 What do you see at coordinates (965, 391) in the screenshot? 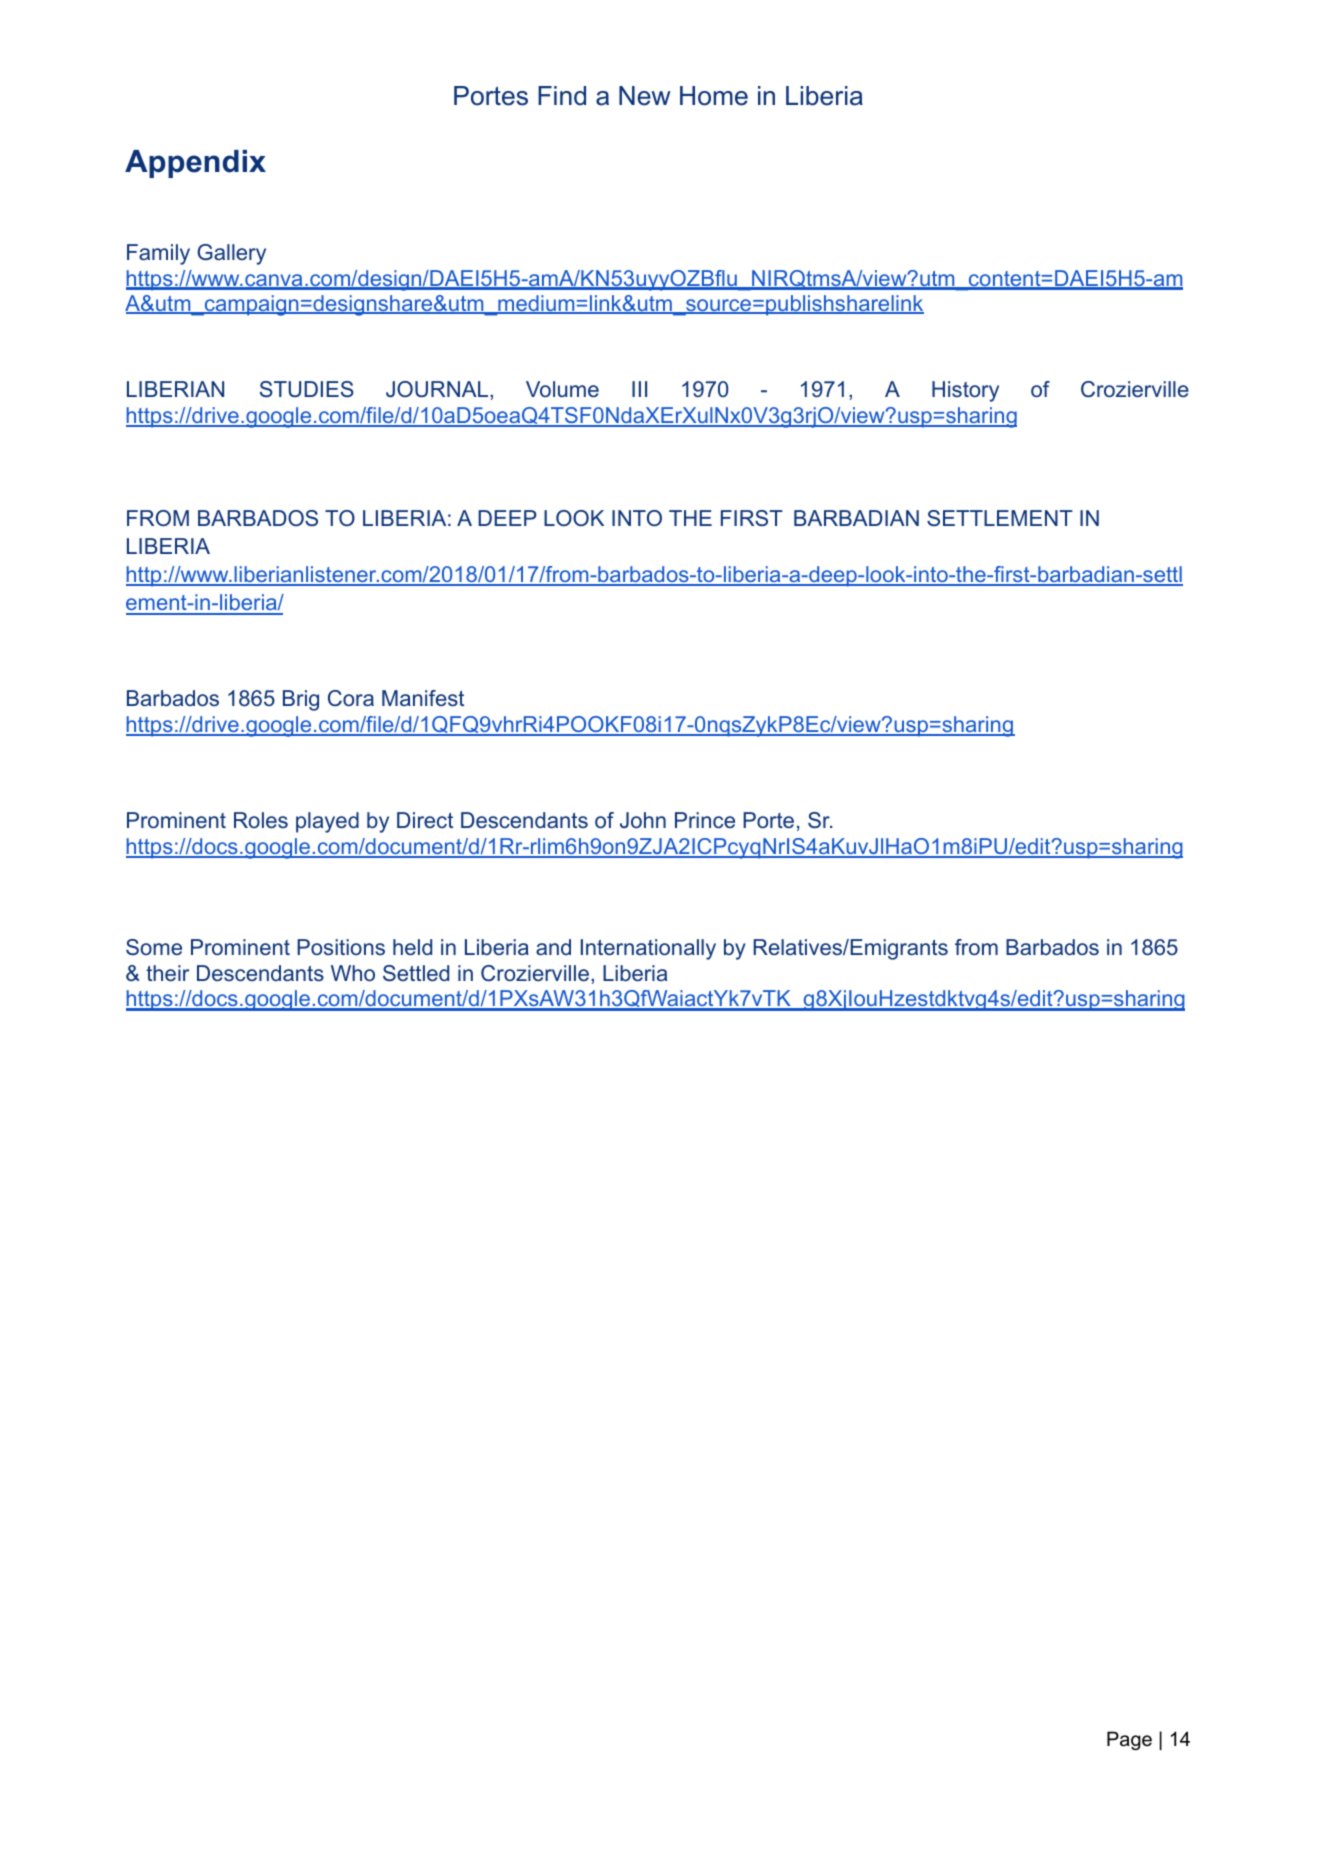
I see `History` at bounding box center [965, 391].
